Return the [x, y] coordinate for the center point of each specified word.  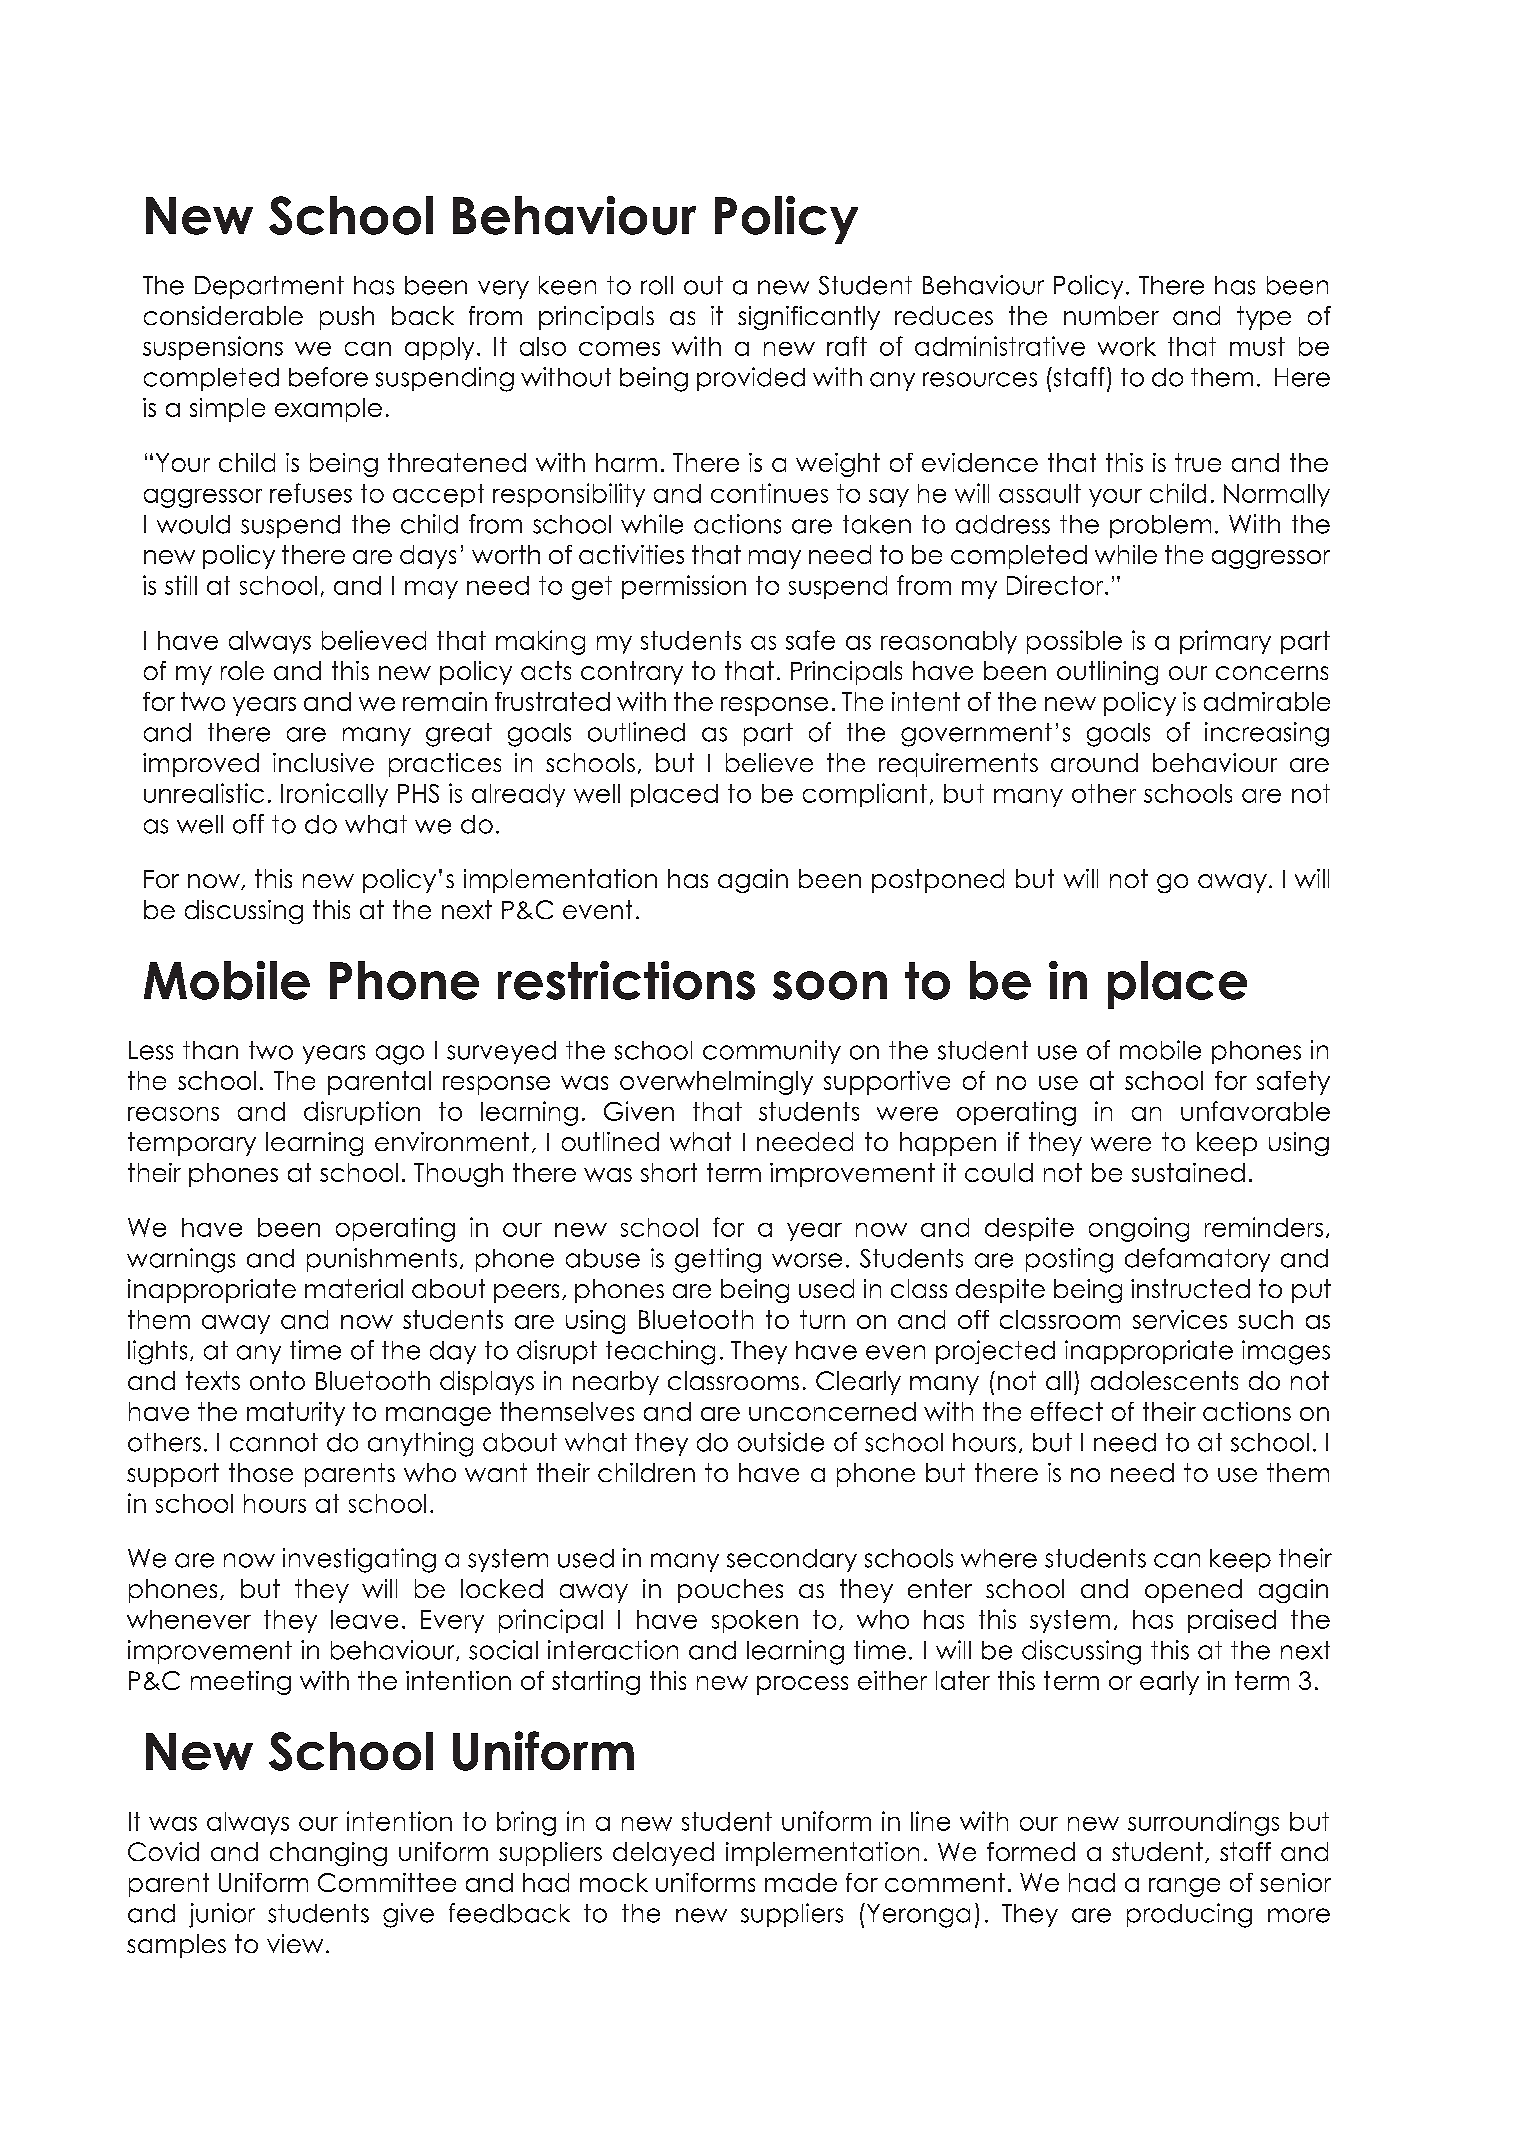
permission [684, 587]
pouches [730, 1591]
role [242, 670]
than [210, 1050]
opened [1193, 1591]
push [347, 318]
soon [830, 985]
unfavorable [1255, 1111]
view [295, 1943]
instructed [1190, 1288]
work [1127, 346]
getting [718, 1260]
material [354, 1288]
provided [751, 379]
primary [1225, 642]
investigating [359, 1560]
